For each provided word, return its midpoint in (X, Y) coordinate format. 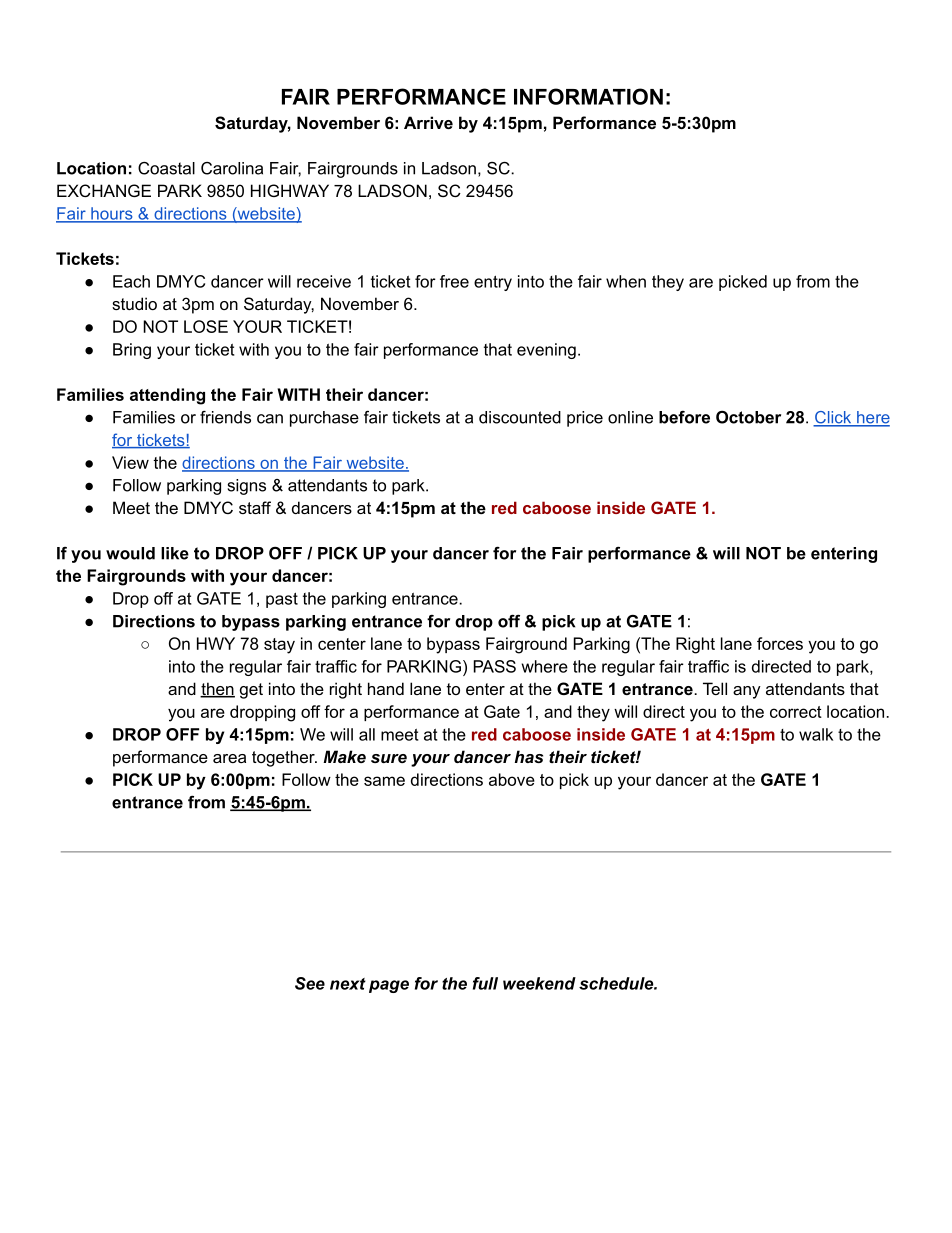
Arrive (428, 122)
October (748, 417)
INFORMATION (588, 96)
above (512, 779)
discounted (520, 417)
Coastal (166, 168)
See (310, 983)
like (175, 553)
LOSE (206, 326)
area (229, 758)
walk (816, 734)
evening (546, 351)
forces (780, 643)
